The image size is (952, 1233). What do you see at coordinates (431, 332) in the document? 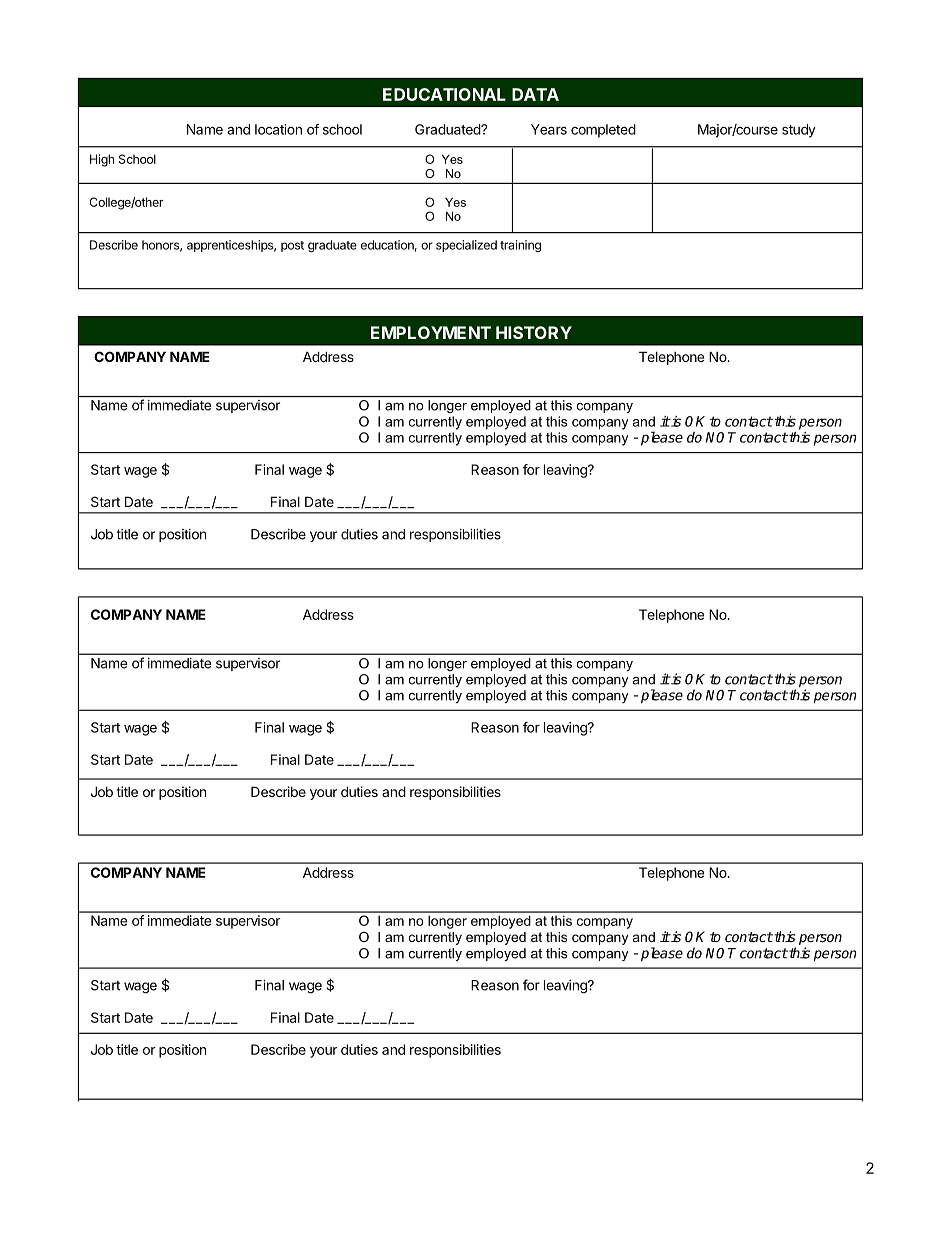
I see `EMPLOYMENT` at bounding box center [431, 332].
